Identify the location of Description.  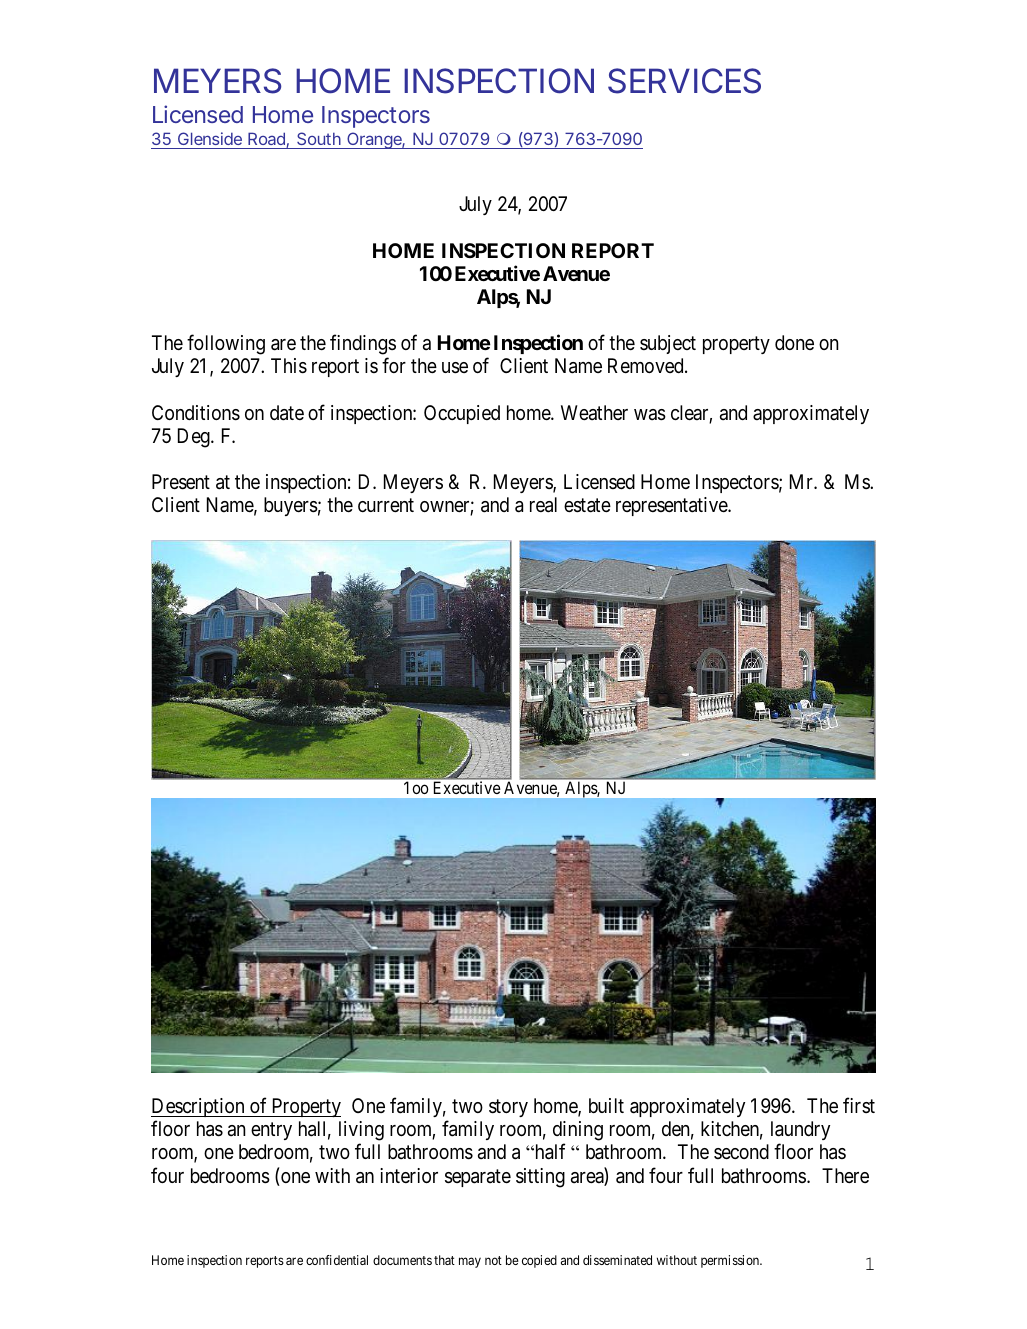
(199, 1107).
